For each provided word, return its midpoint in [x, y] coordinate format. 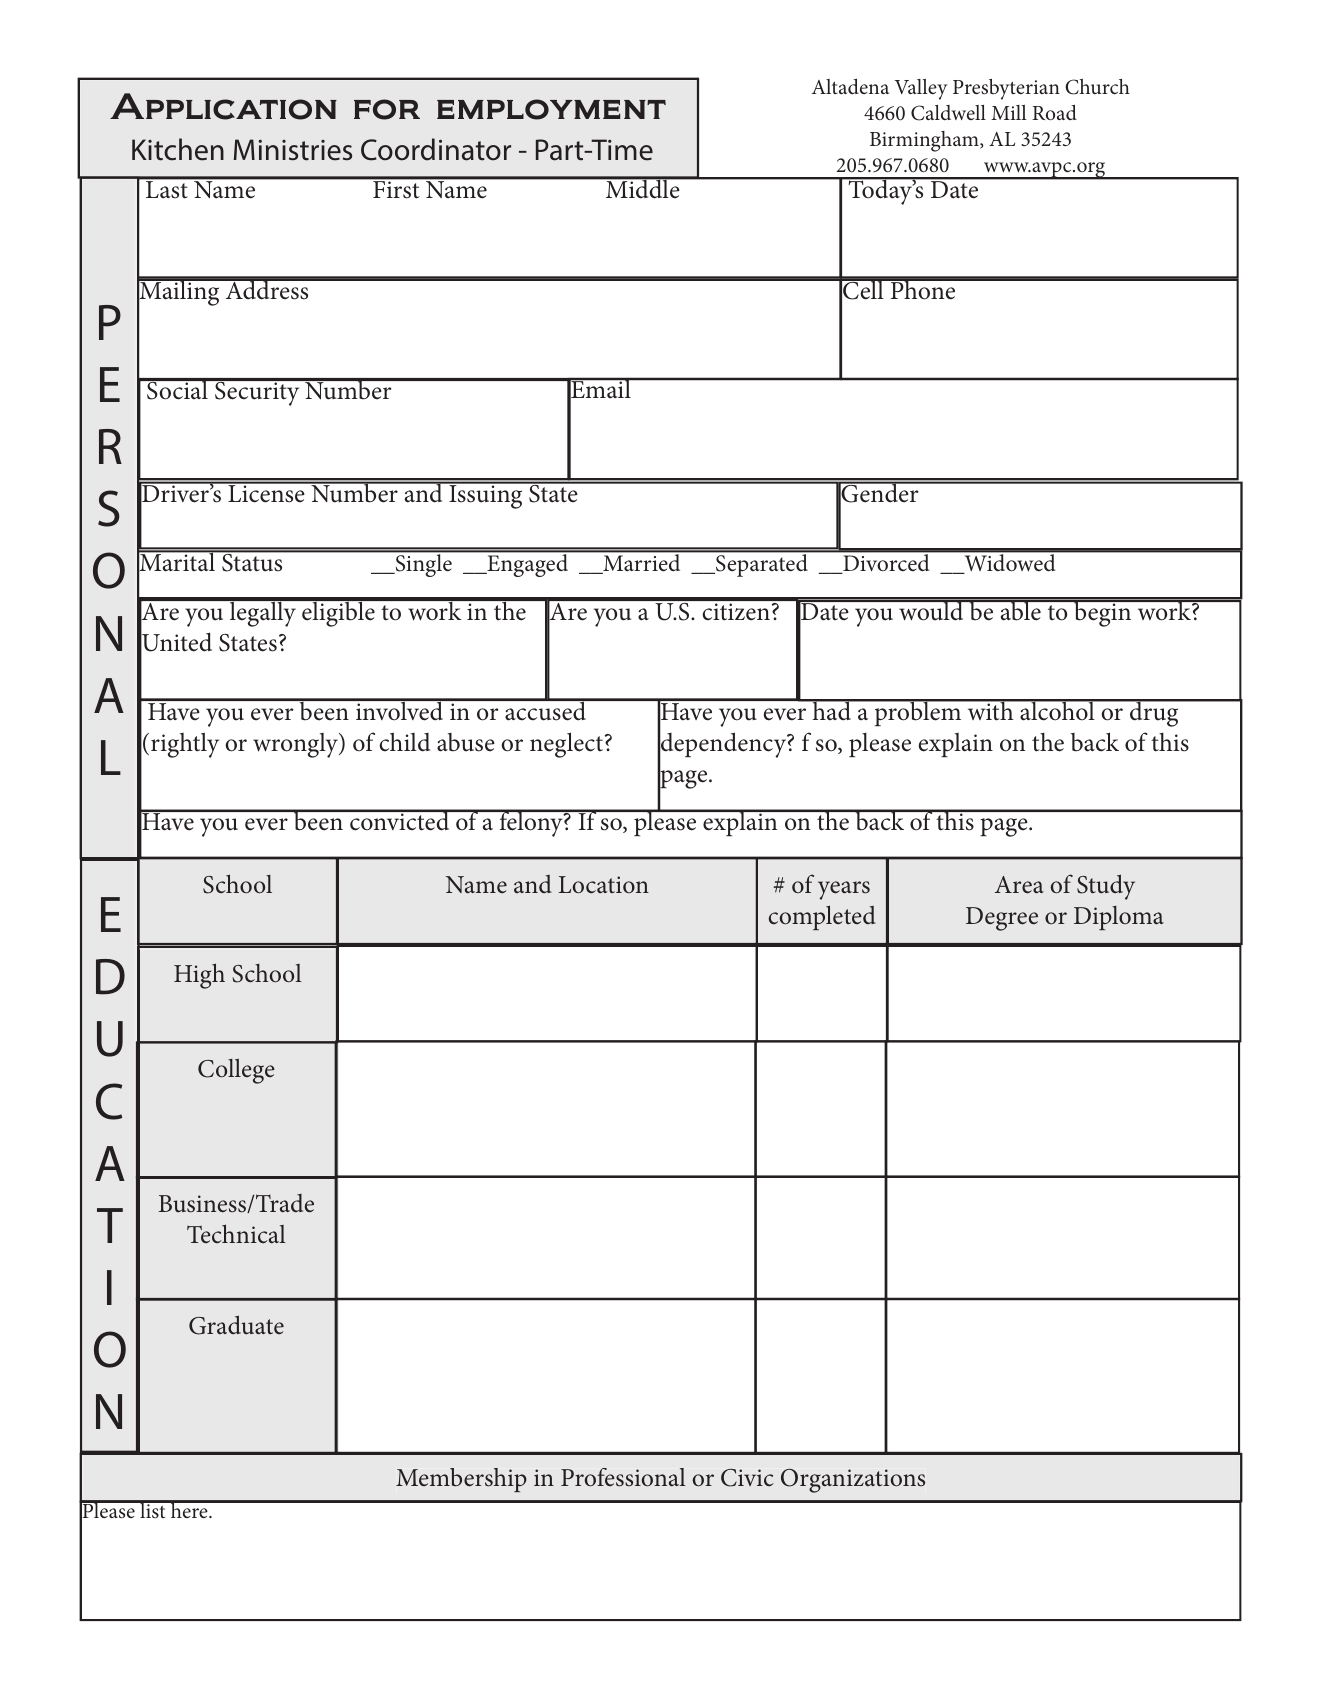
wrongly [297, 745]
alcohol [1057, 710]
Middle [643, 187]
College [236, 1071]
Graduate [236, 1325]
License [266, 492]
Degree [1002, 919]
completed [822, 917]
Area [1019, 885]
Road [1054, 112]
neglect [568, 745]
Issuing [486, 496]
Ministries [293, 150]
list [153, 1509]
